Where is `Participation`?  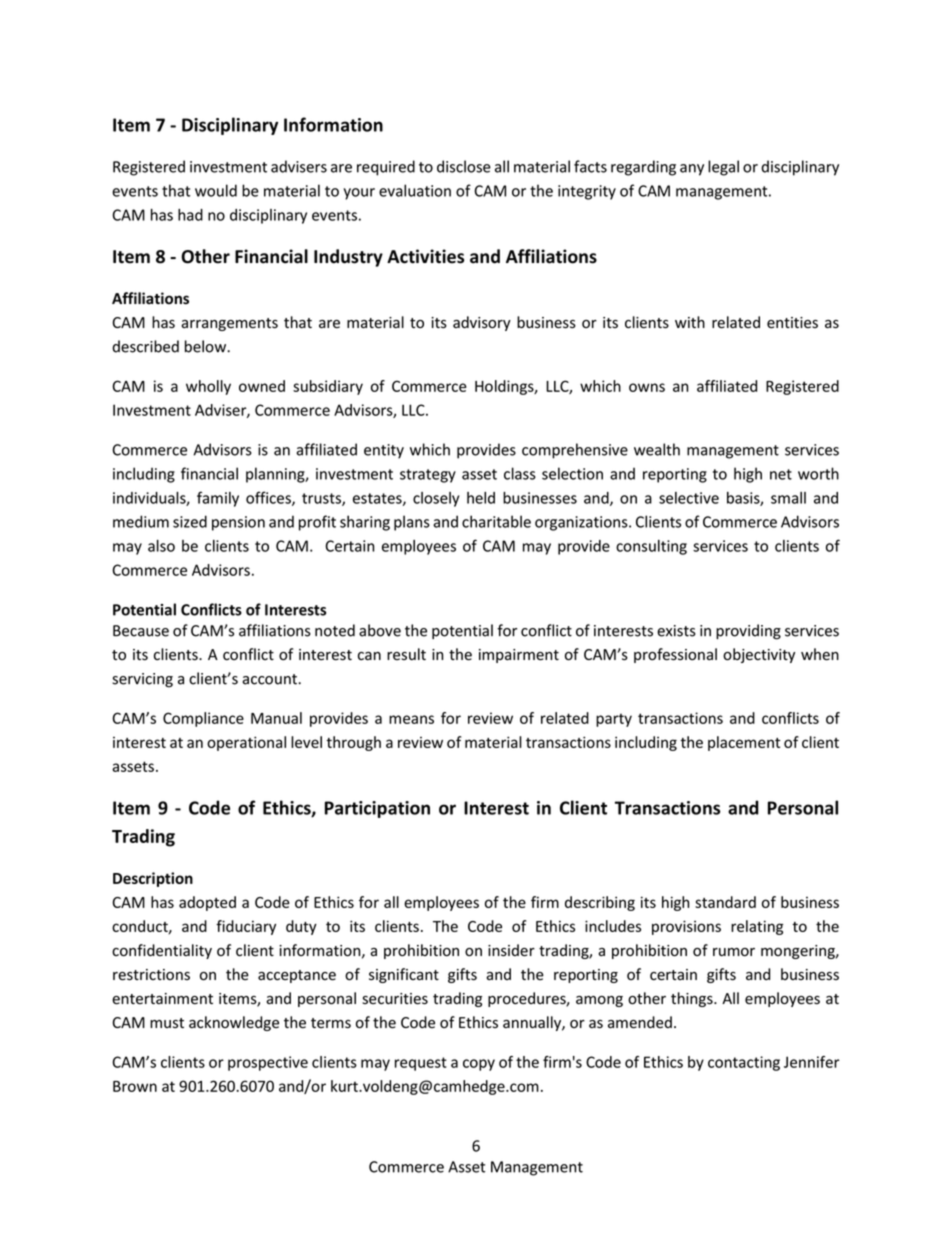 Participation is located at coordinates (377, 809).
